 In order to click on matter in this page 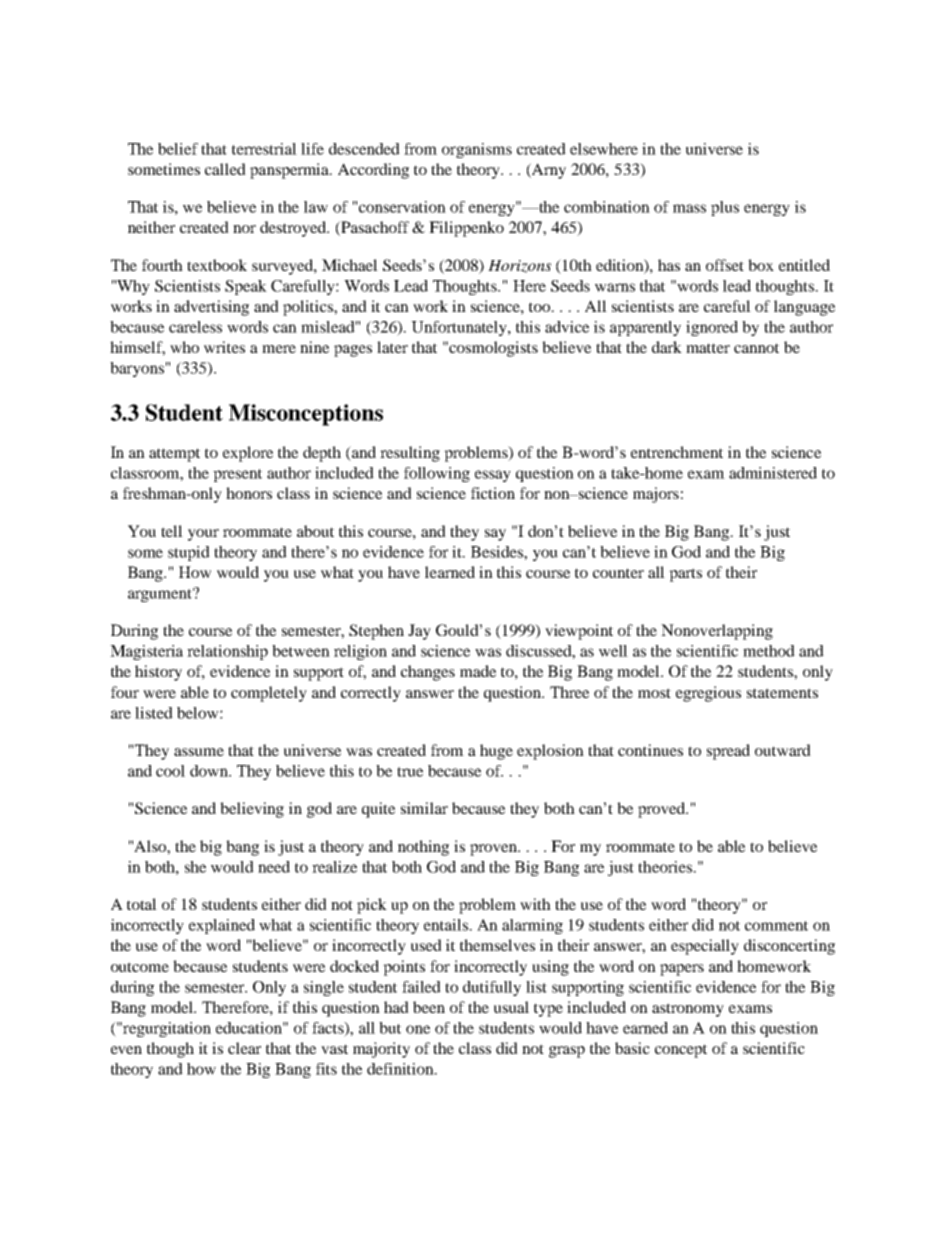, I will do `click(708, 348)`.
